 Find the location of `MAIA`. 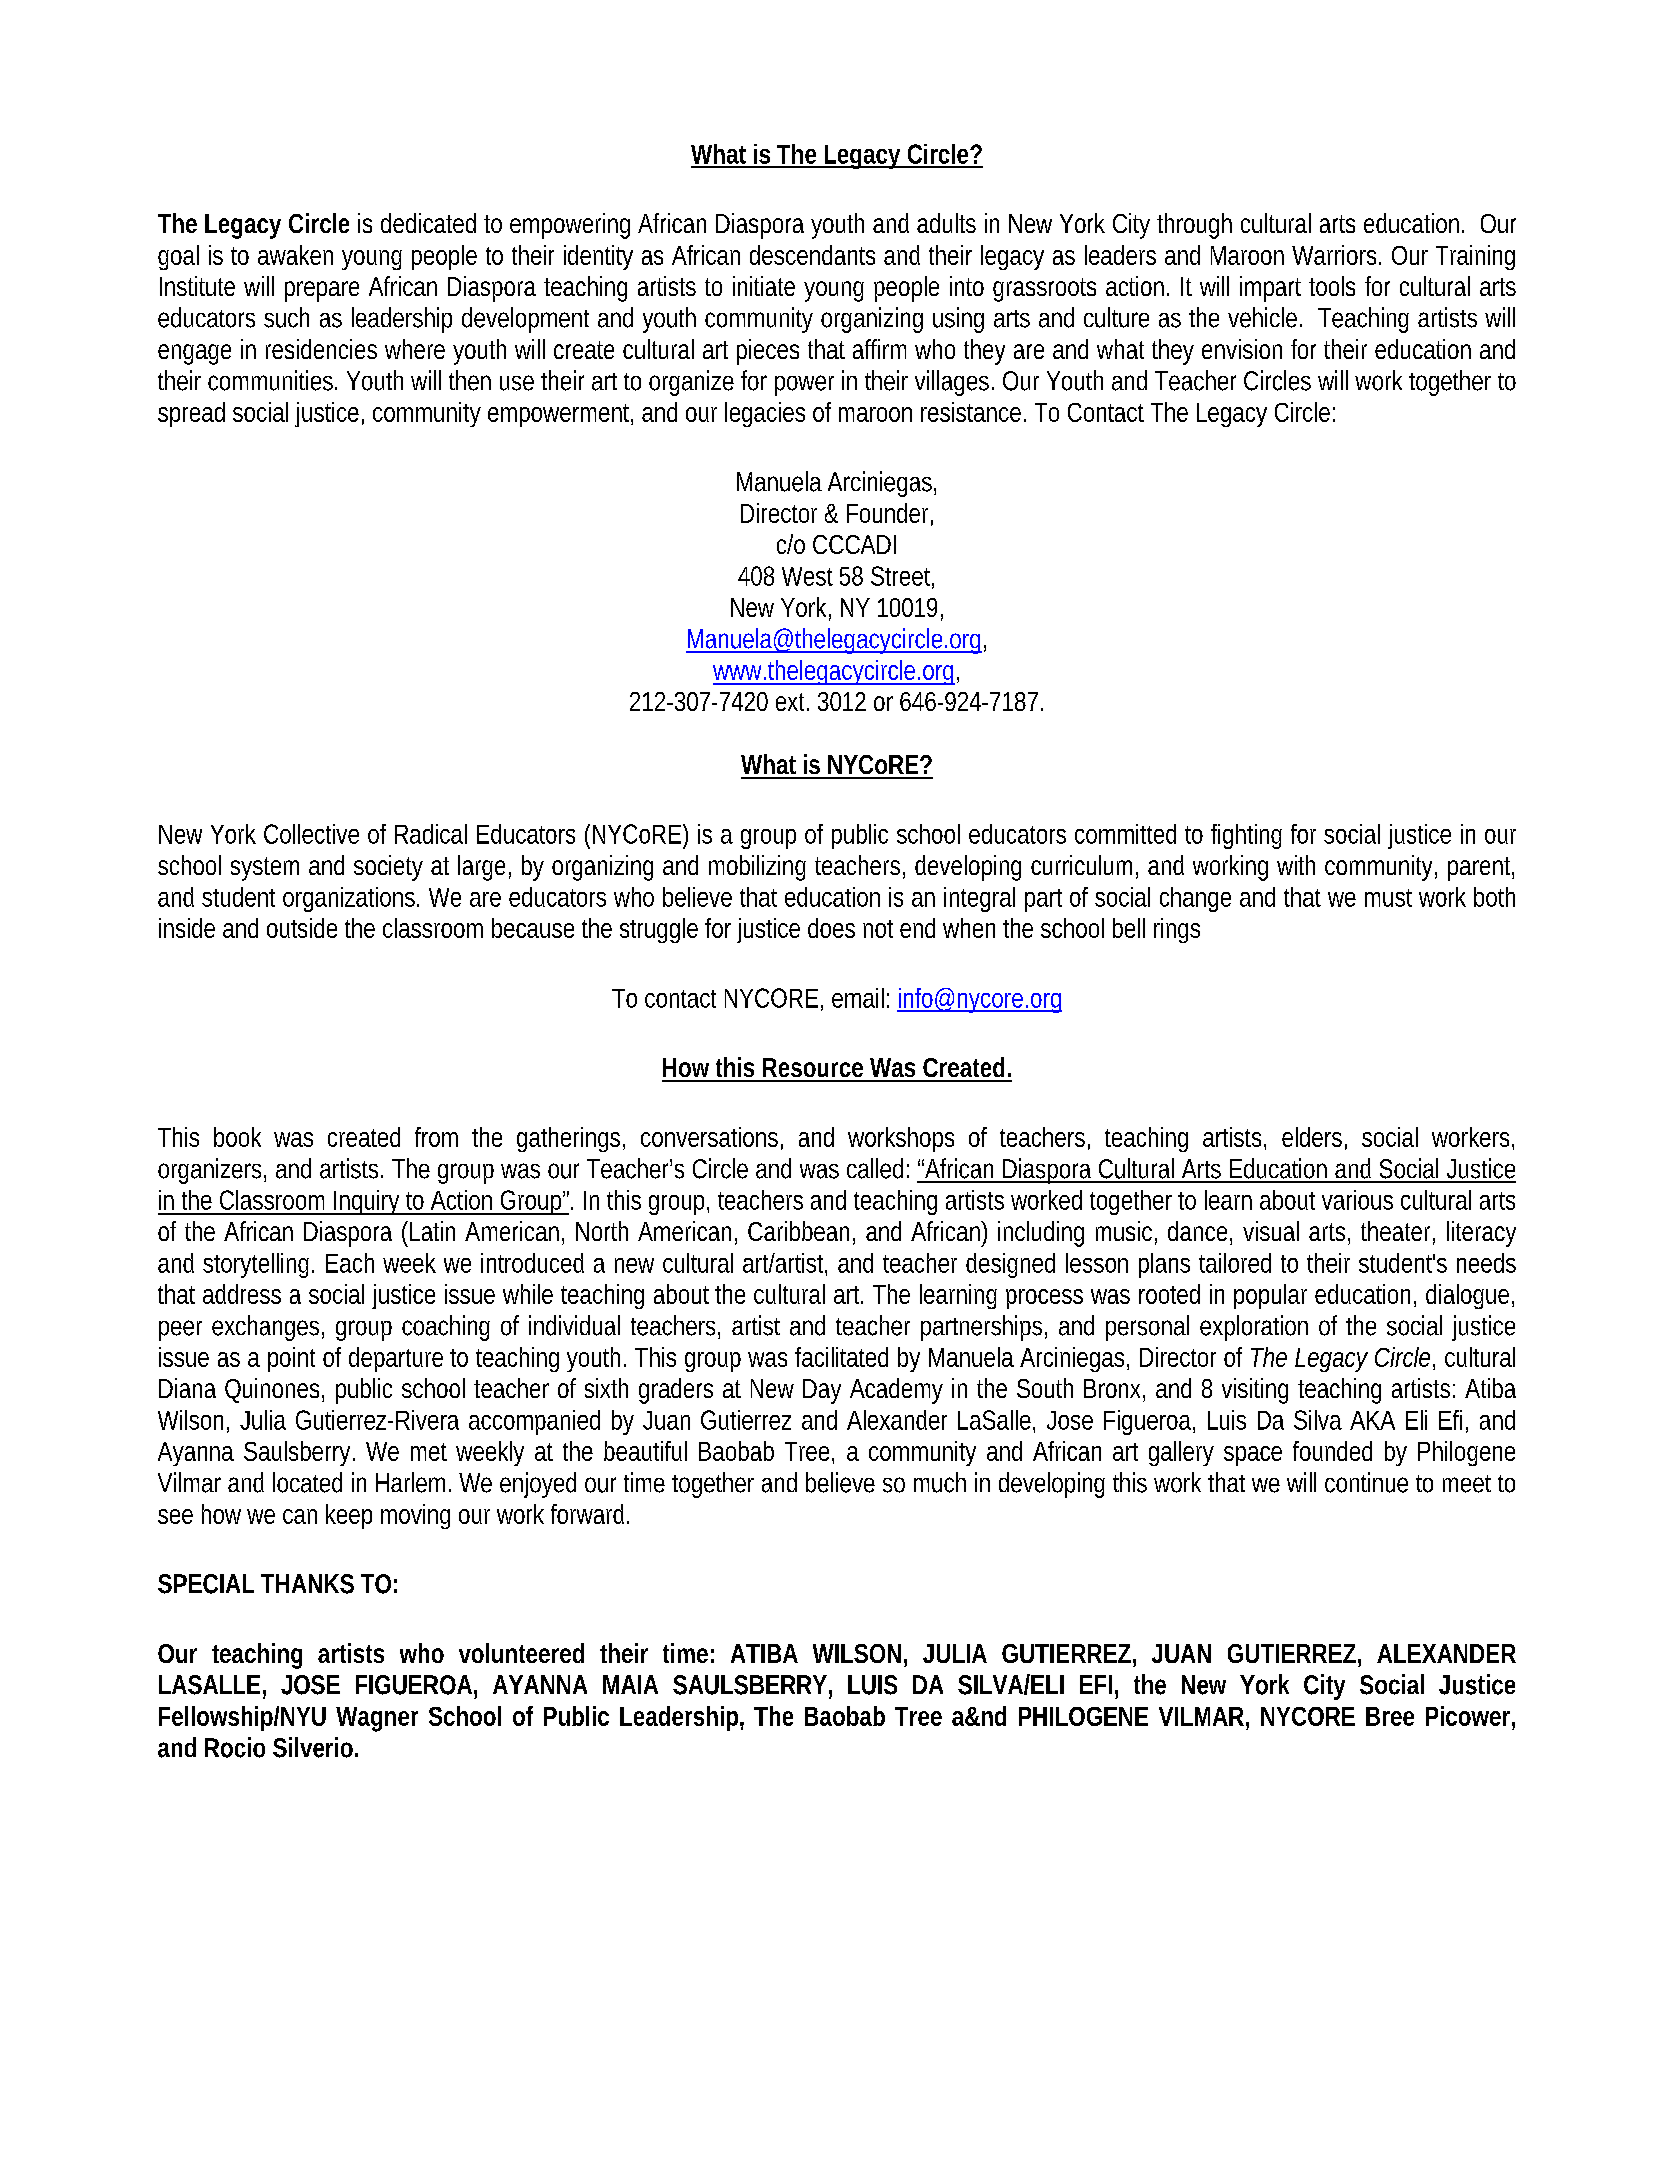

MAIA is located at coordinates (630, 1684).
